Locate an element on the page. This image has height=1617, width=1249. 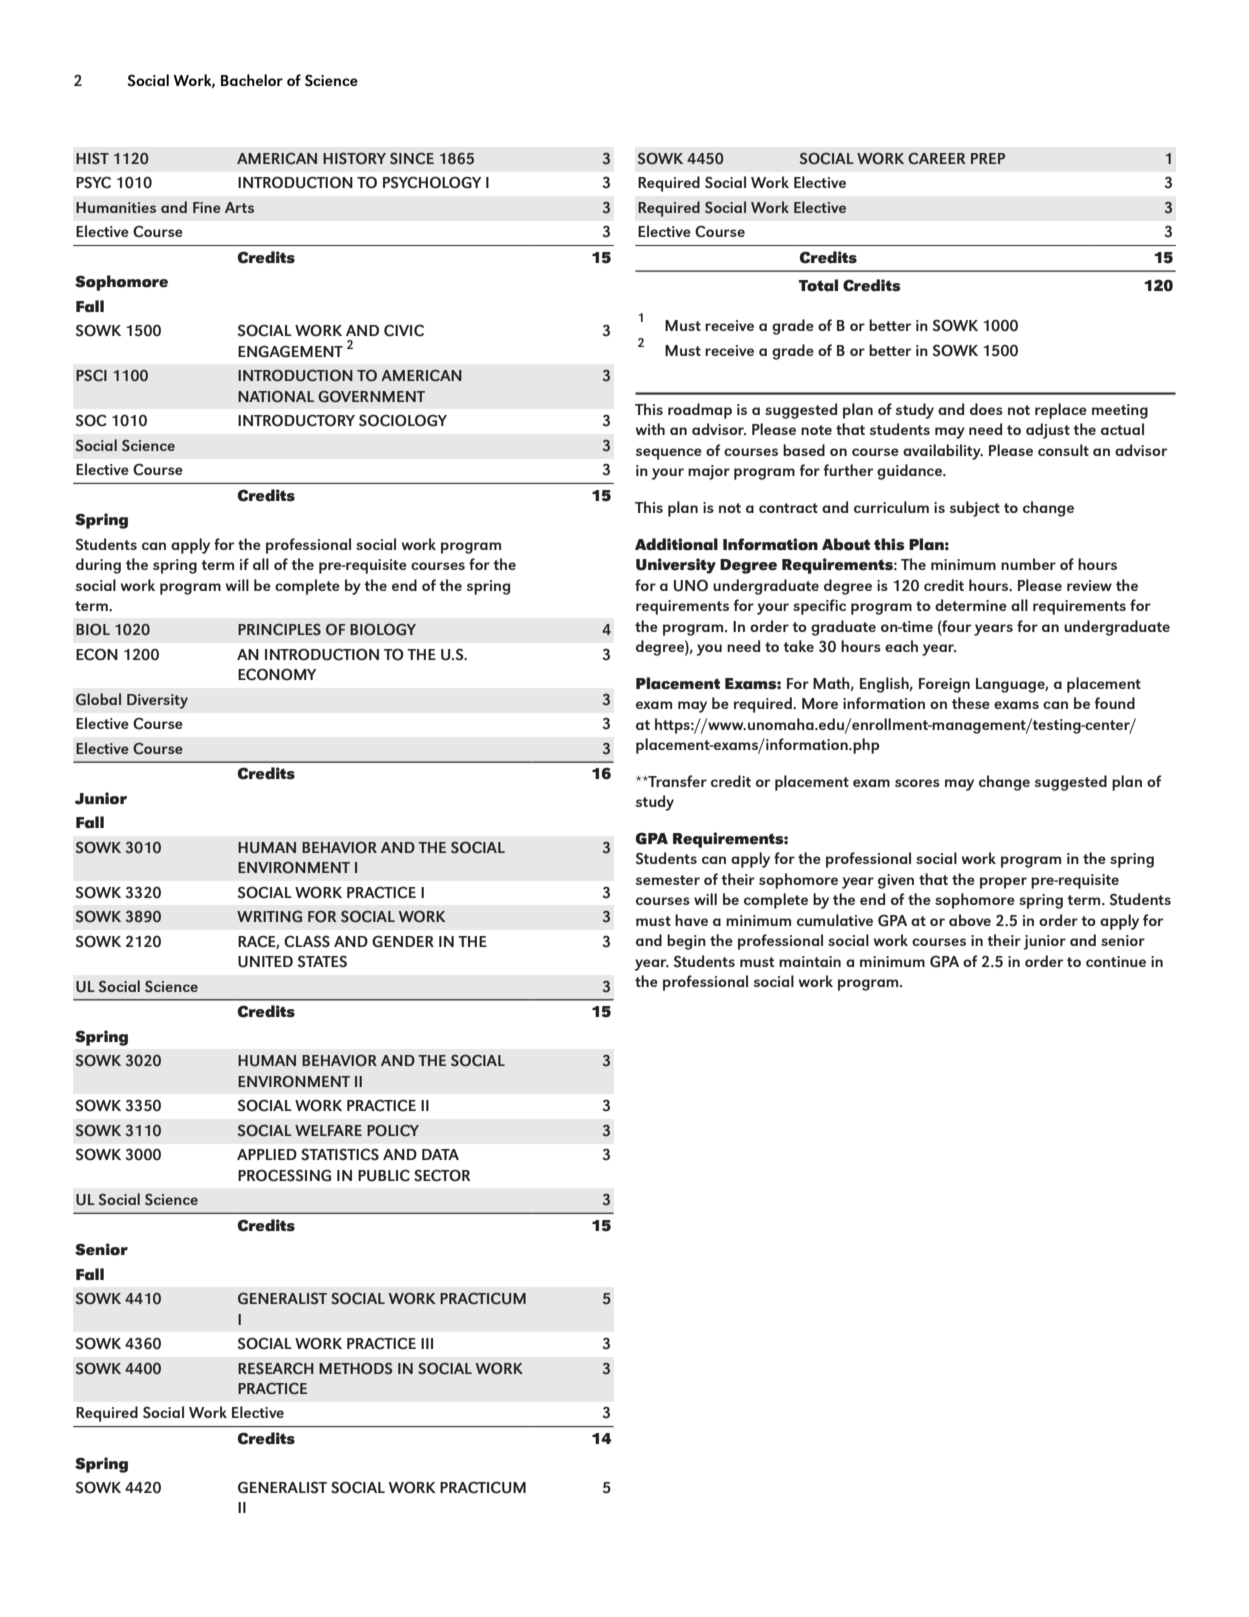
SINCE is located at coordinates (412, 159).
